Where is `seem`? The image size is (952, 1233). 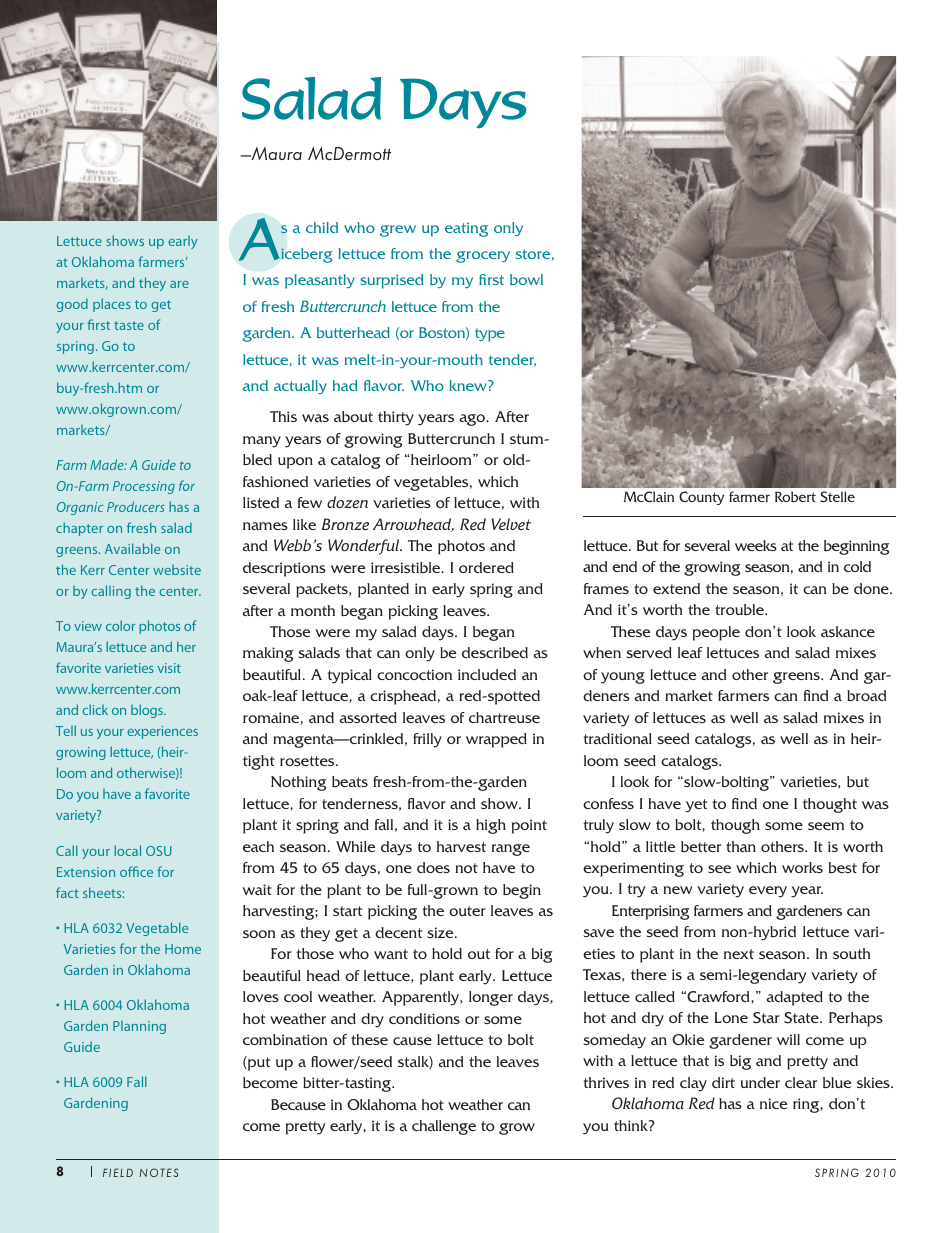
seem is located at coordinates (826, 826).
